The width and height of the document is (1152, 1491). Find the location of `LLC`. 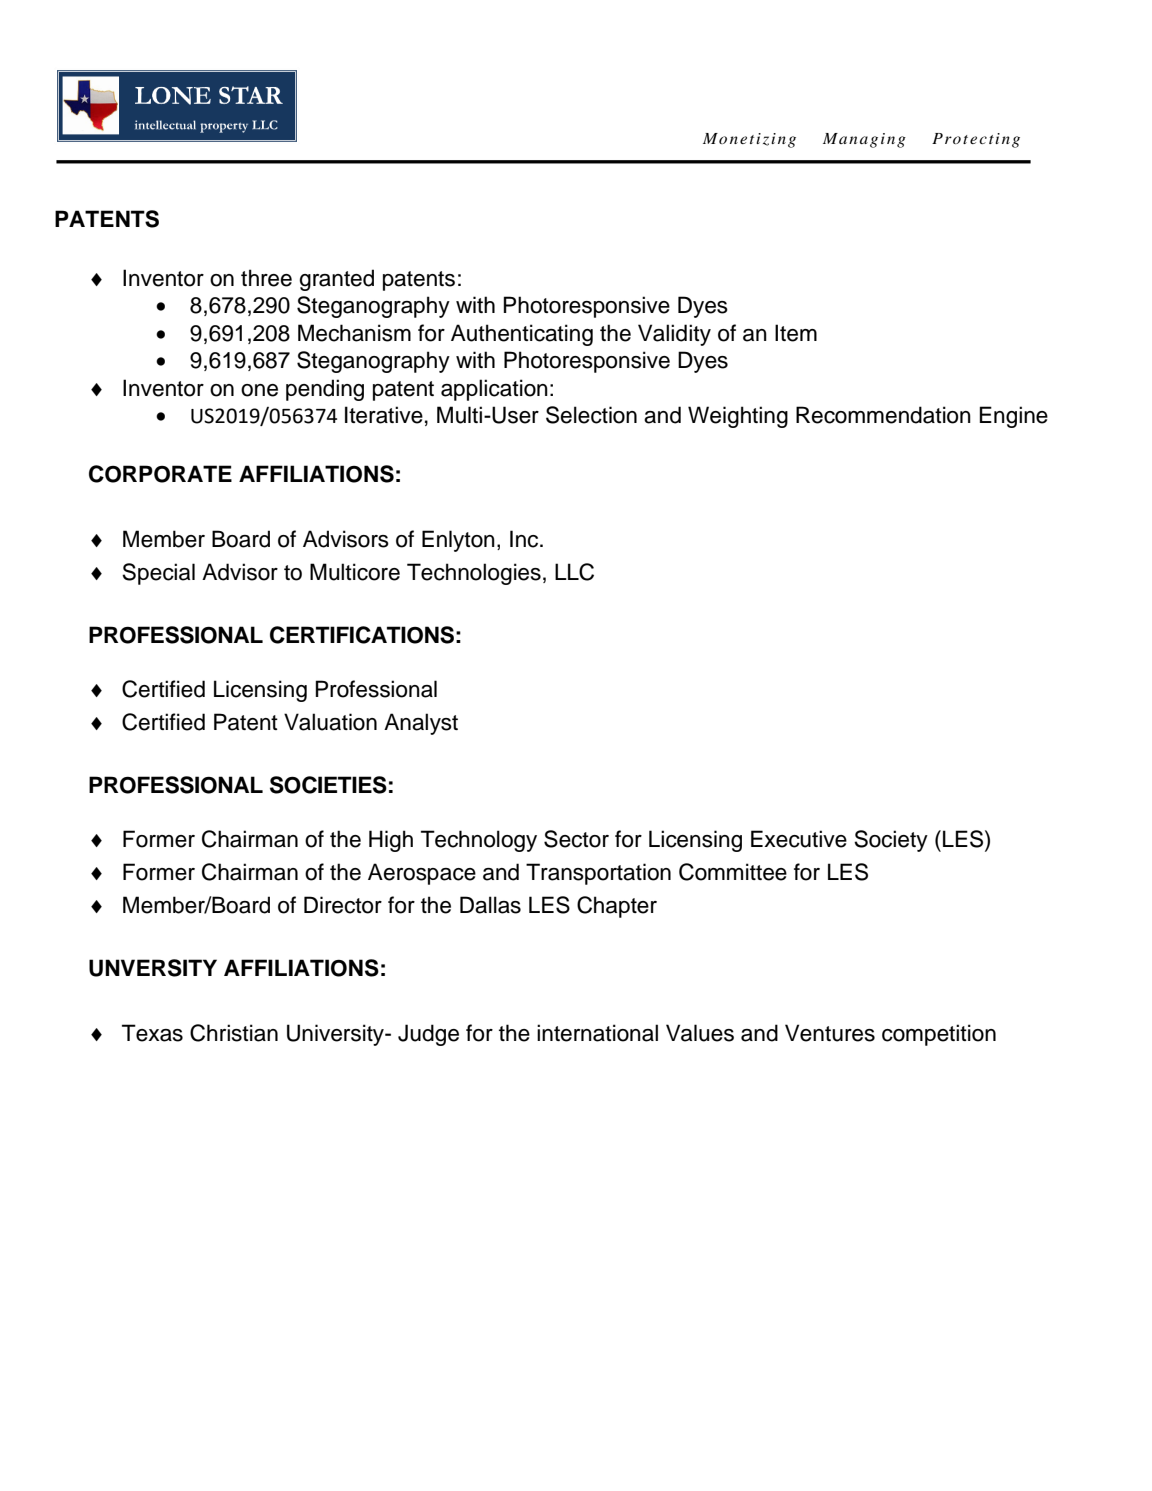

LLC is located at coordinates (574, 572).
